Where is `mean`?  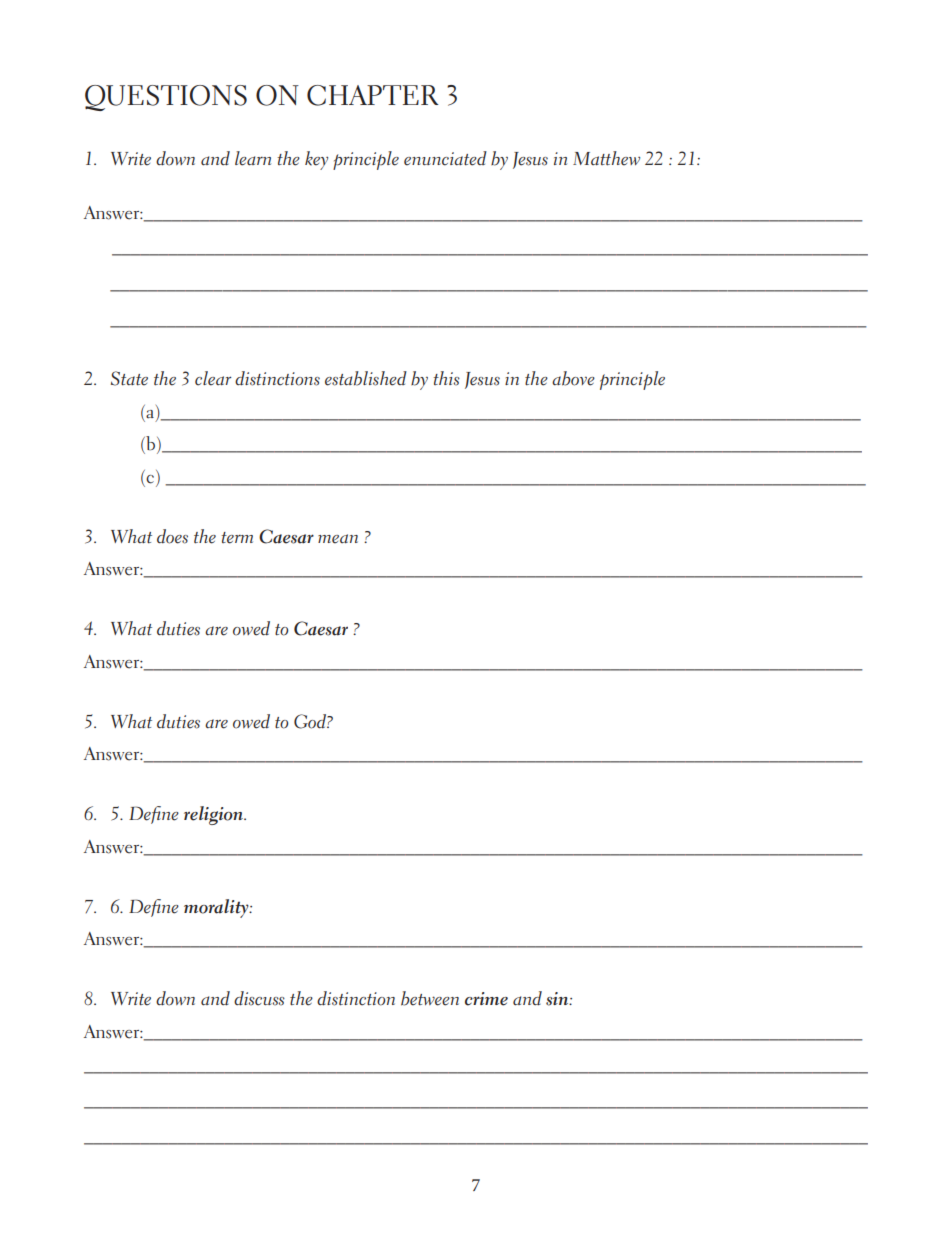 mean is located at coordinates (338, 539).
